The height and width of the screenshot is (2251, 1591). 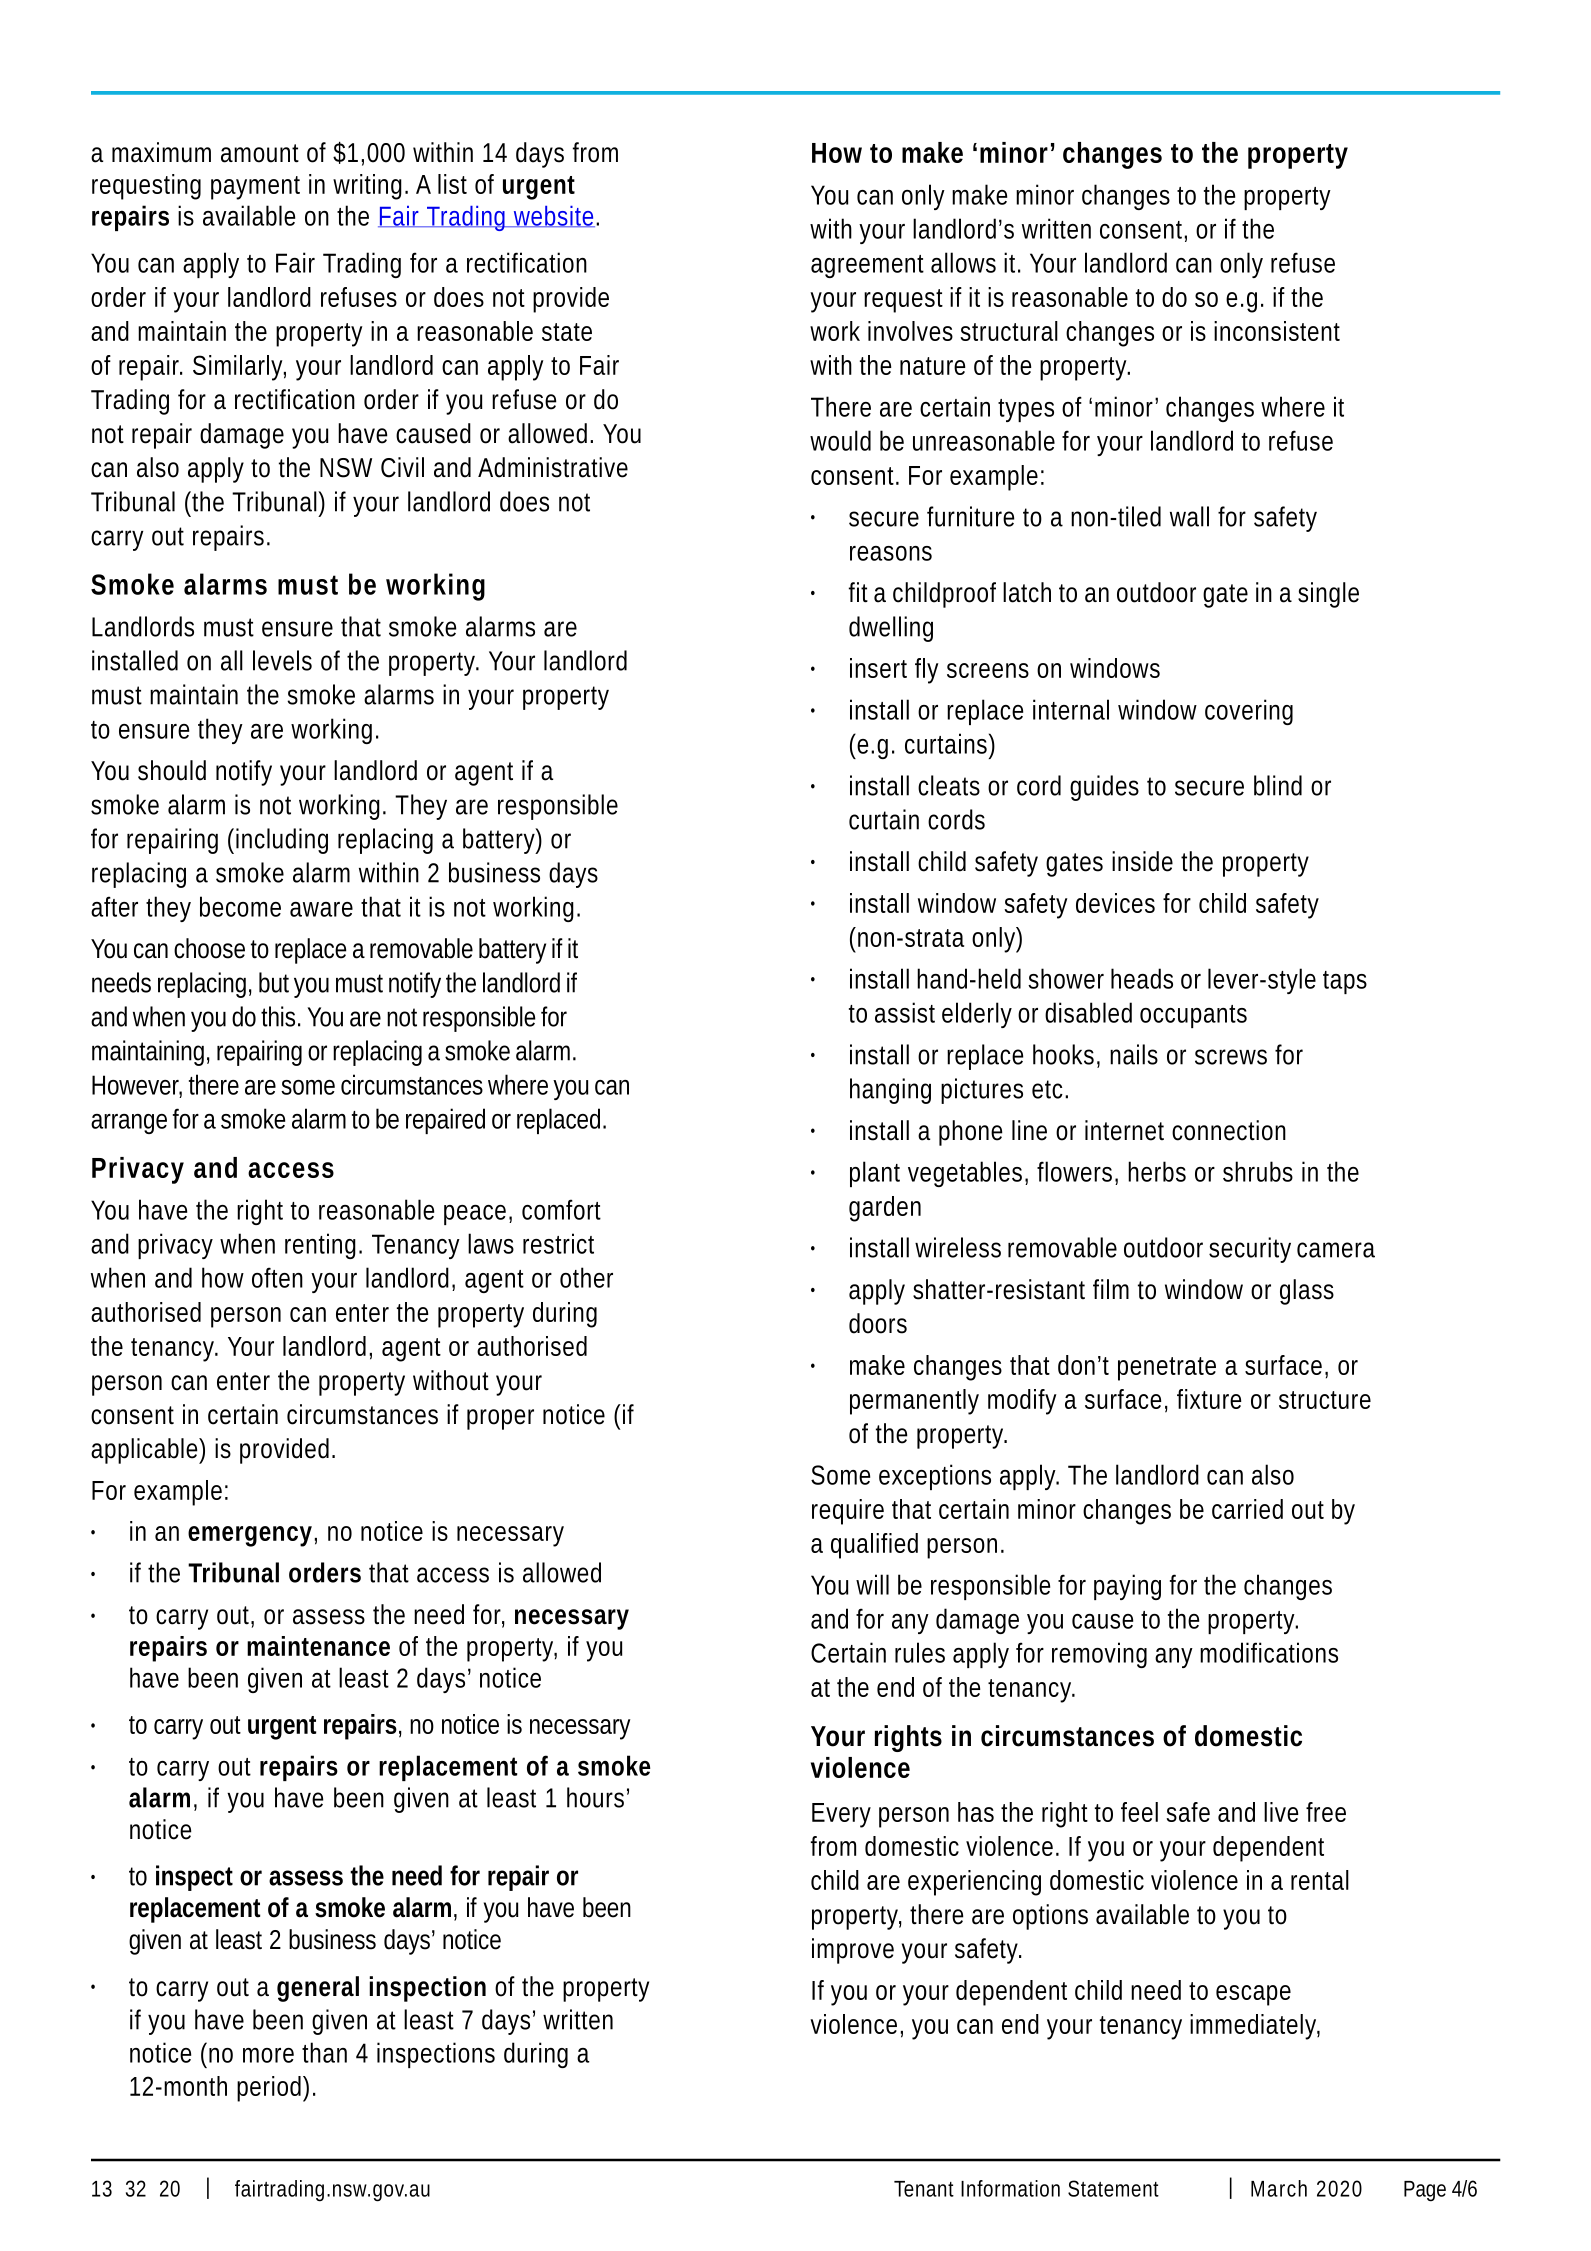 I want to click on blind, so click(x=1278, y=785).
